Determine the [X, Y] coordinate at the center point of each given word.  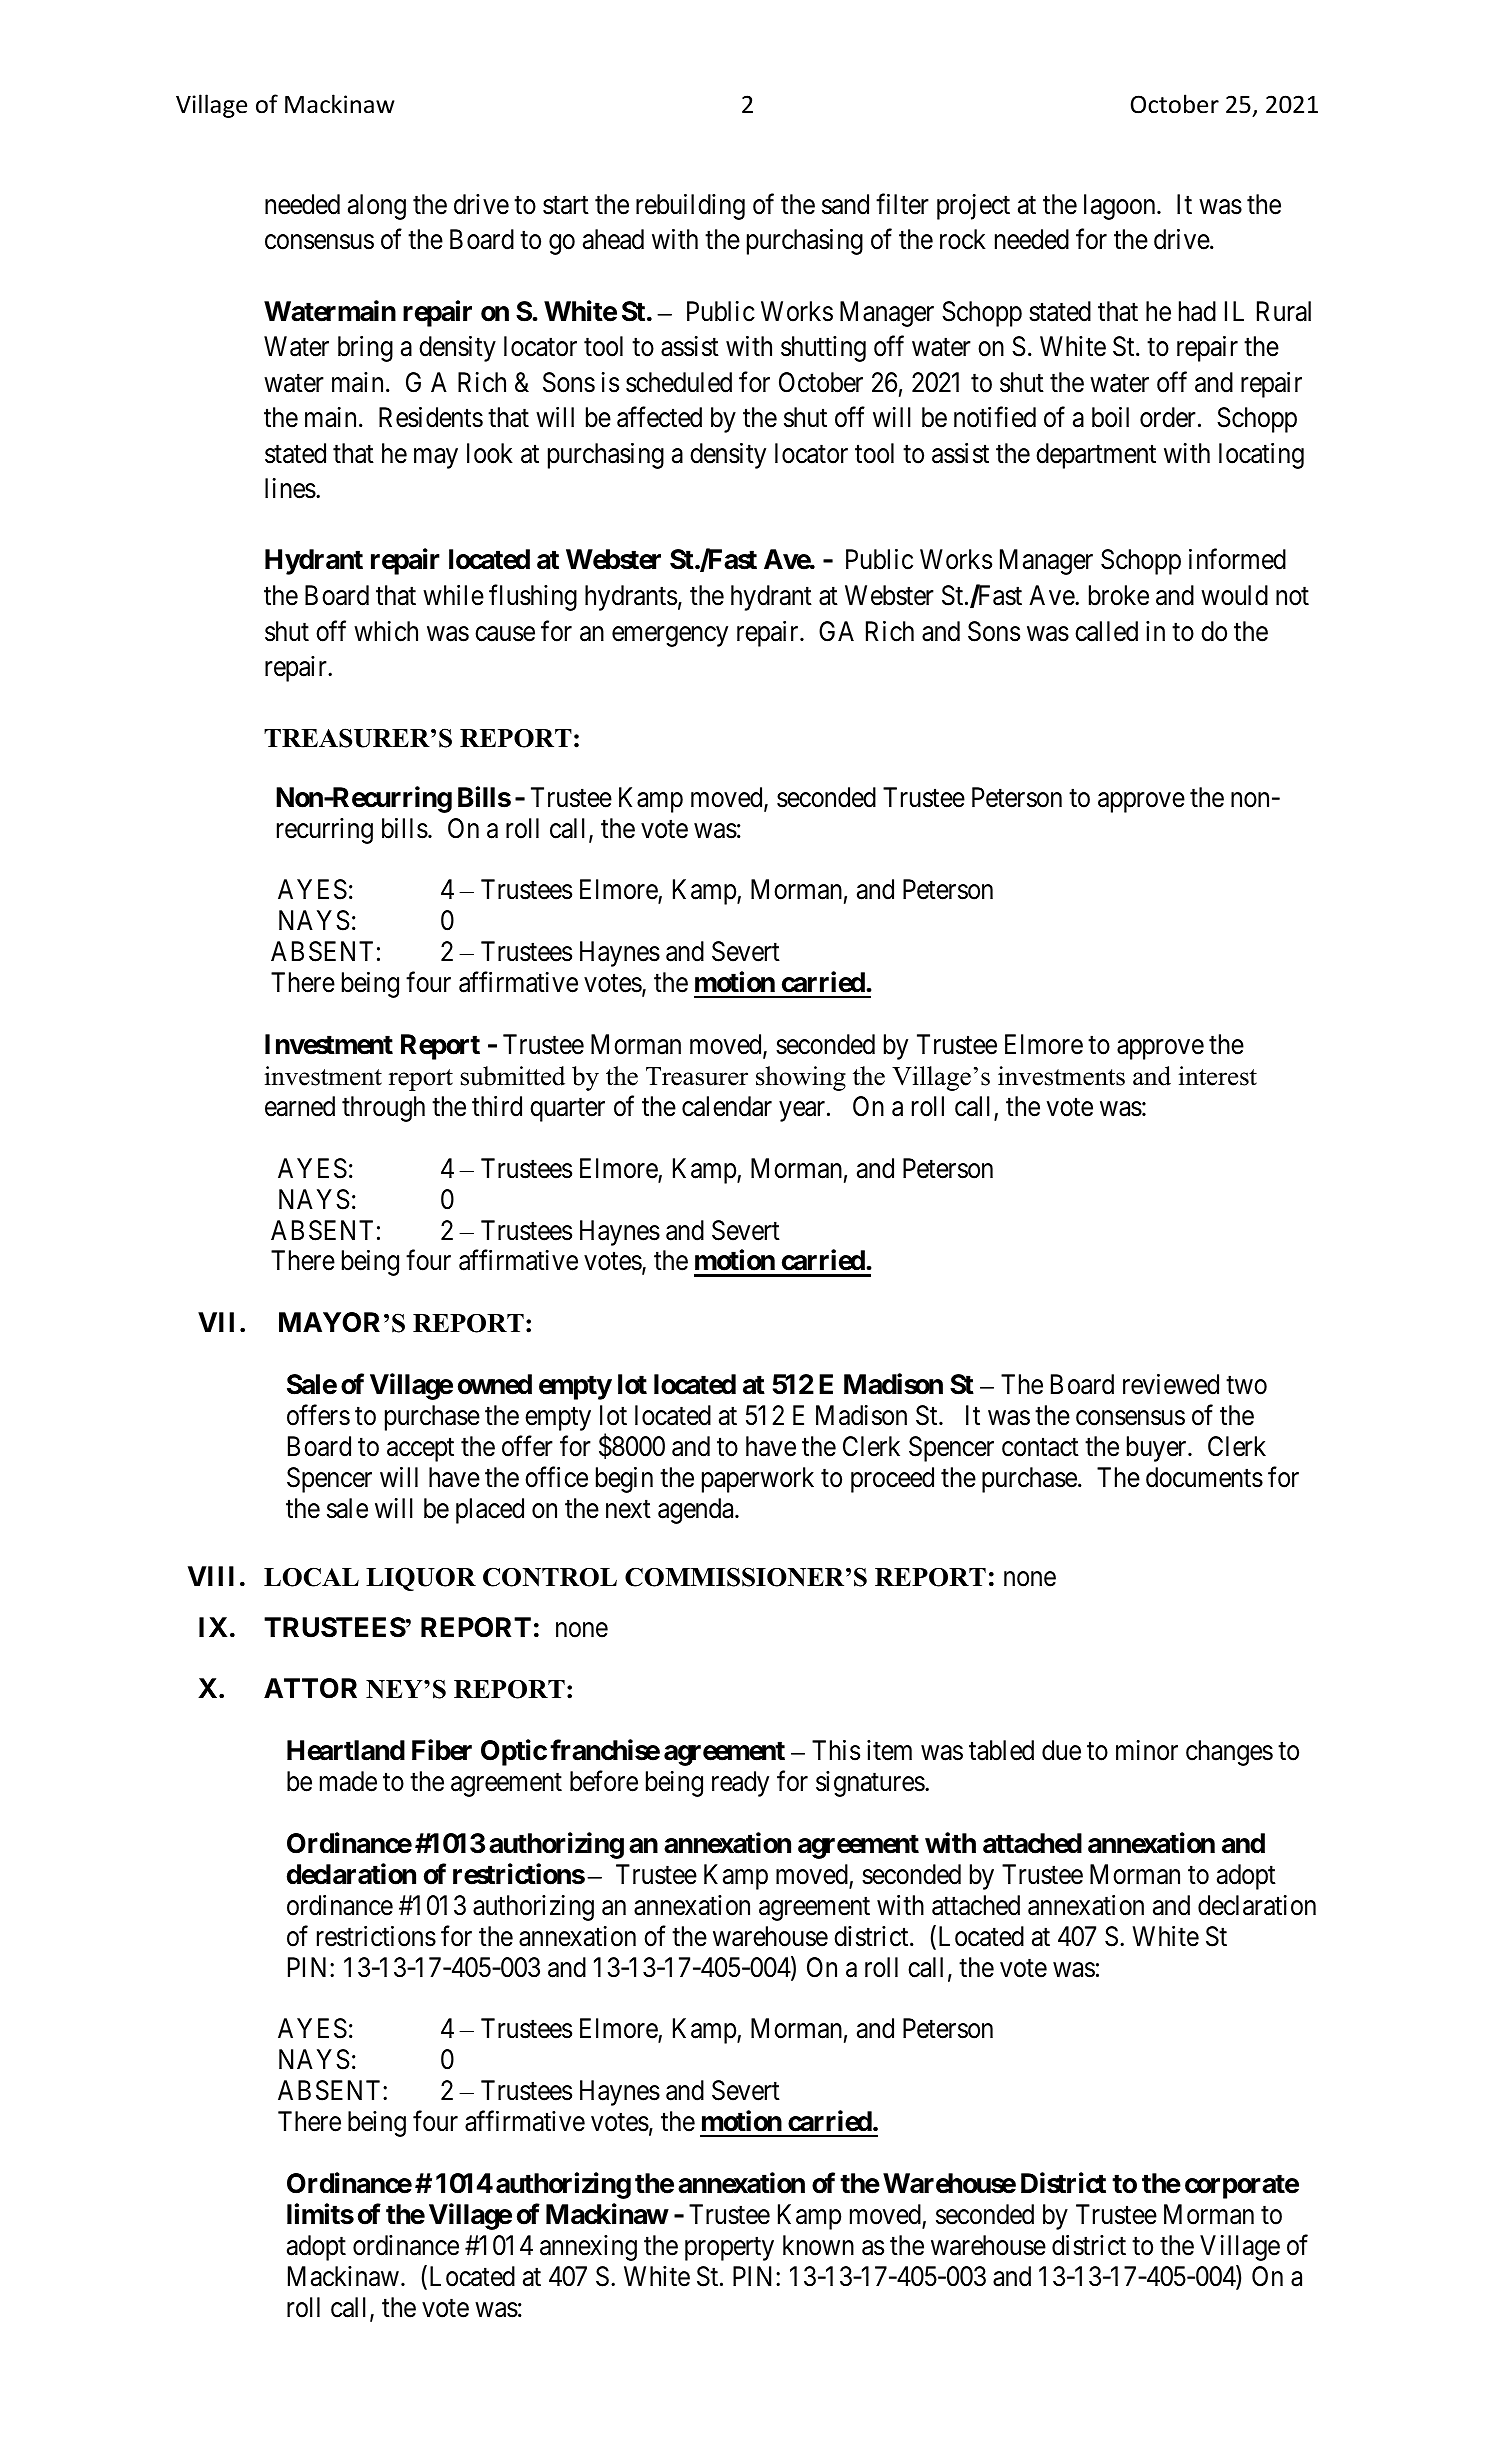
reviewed [1171, 1384]
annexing [588, 2248]
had [1197, 311]
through [383, 1109]
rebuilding [690, 207]
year [803, 1112]
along [377, 207]
